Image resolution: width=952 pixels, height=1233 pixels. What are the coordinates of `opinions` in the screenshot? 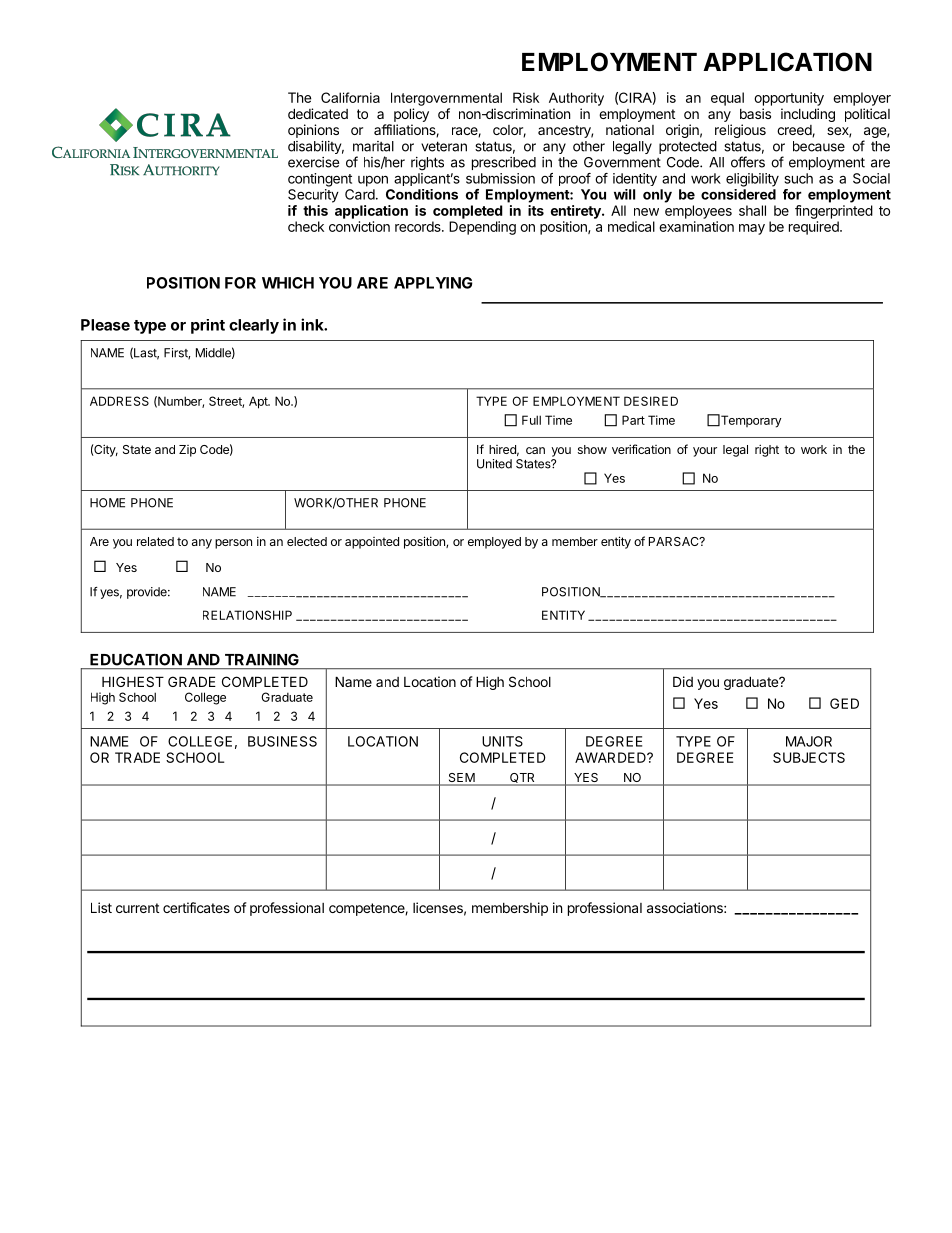 It's located at (313, 131).
